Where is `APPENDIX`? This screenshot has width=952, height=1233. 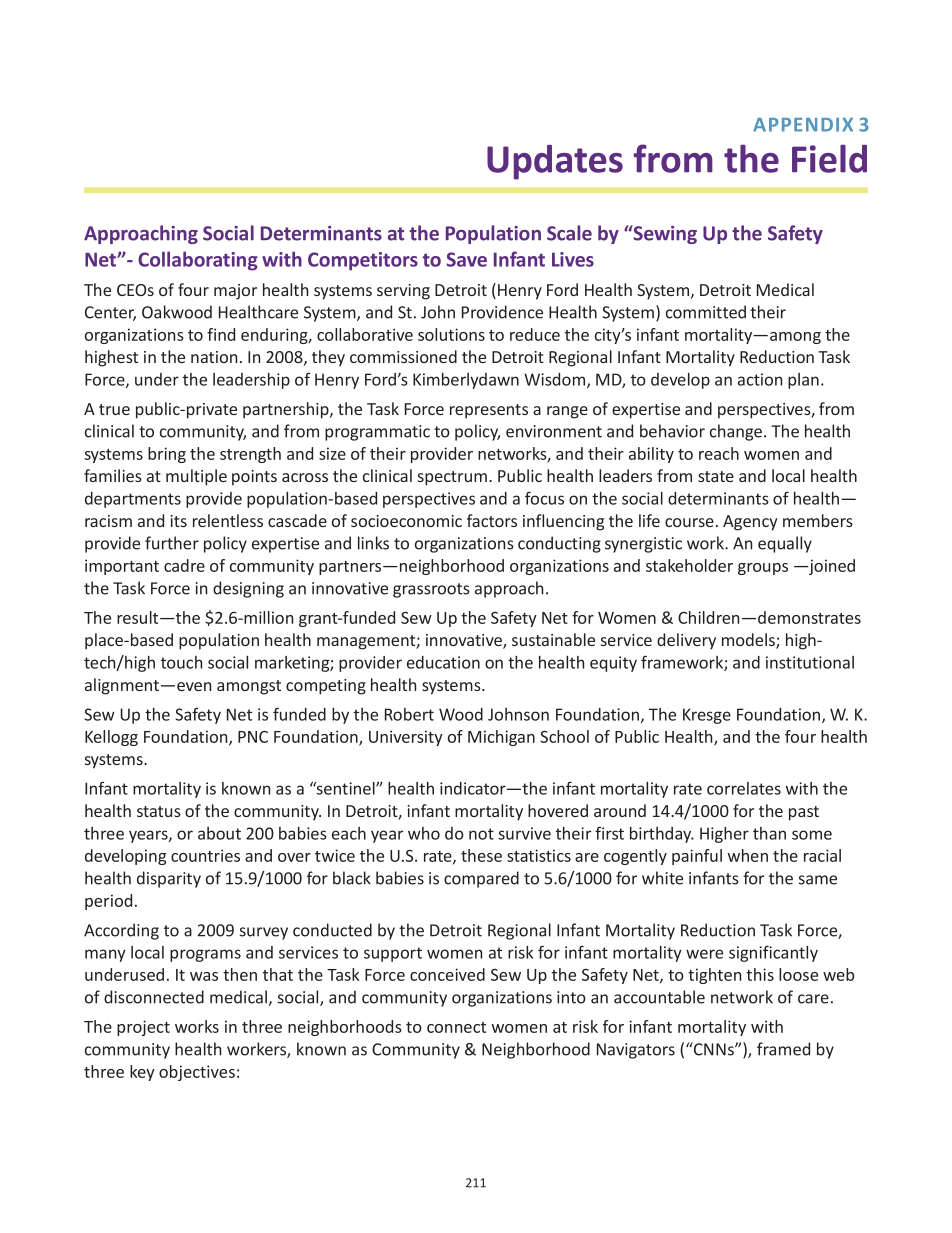
APPENDIX is located at coordinates (803, 125).
